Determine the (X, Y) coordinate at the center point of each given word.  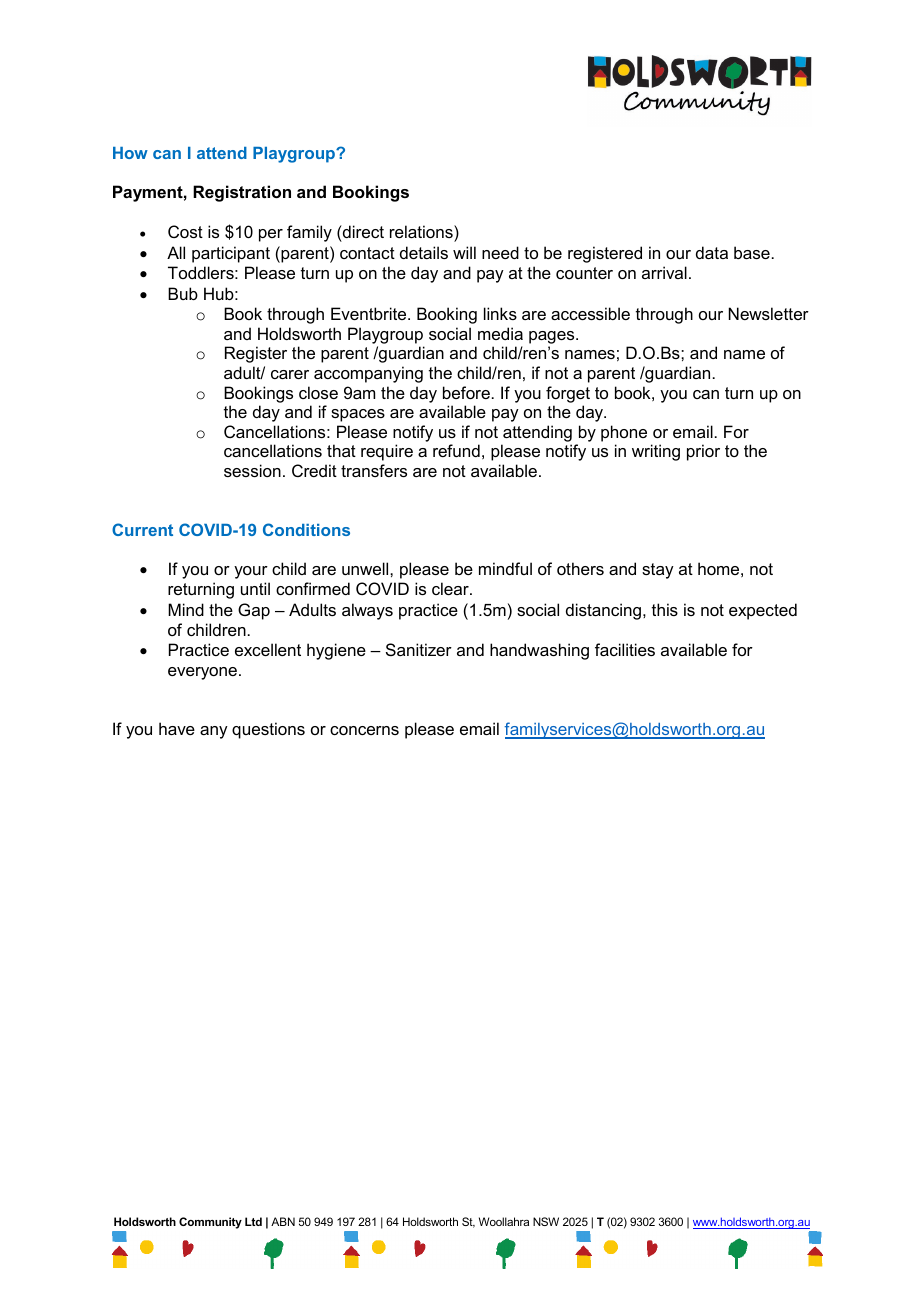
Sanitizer (419, 649)
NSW (546, 1221)
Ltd (253, 1221)
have (177, 728)
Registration (242, 193)
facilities (625, 649)
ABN (283, 1221)
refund (456, 450)
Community (210, 1223)
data (712, 252)
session (252, 470)
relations (422, 231)
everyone (202, 673)
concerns (364, 730)
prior (703, 452)
